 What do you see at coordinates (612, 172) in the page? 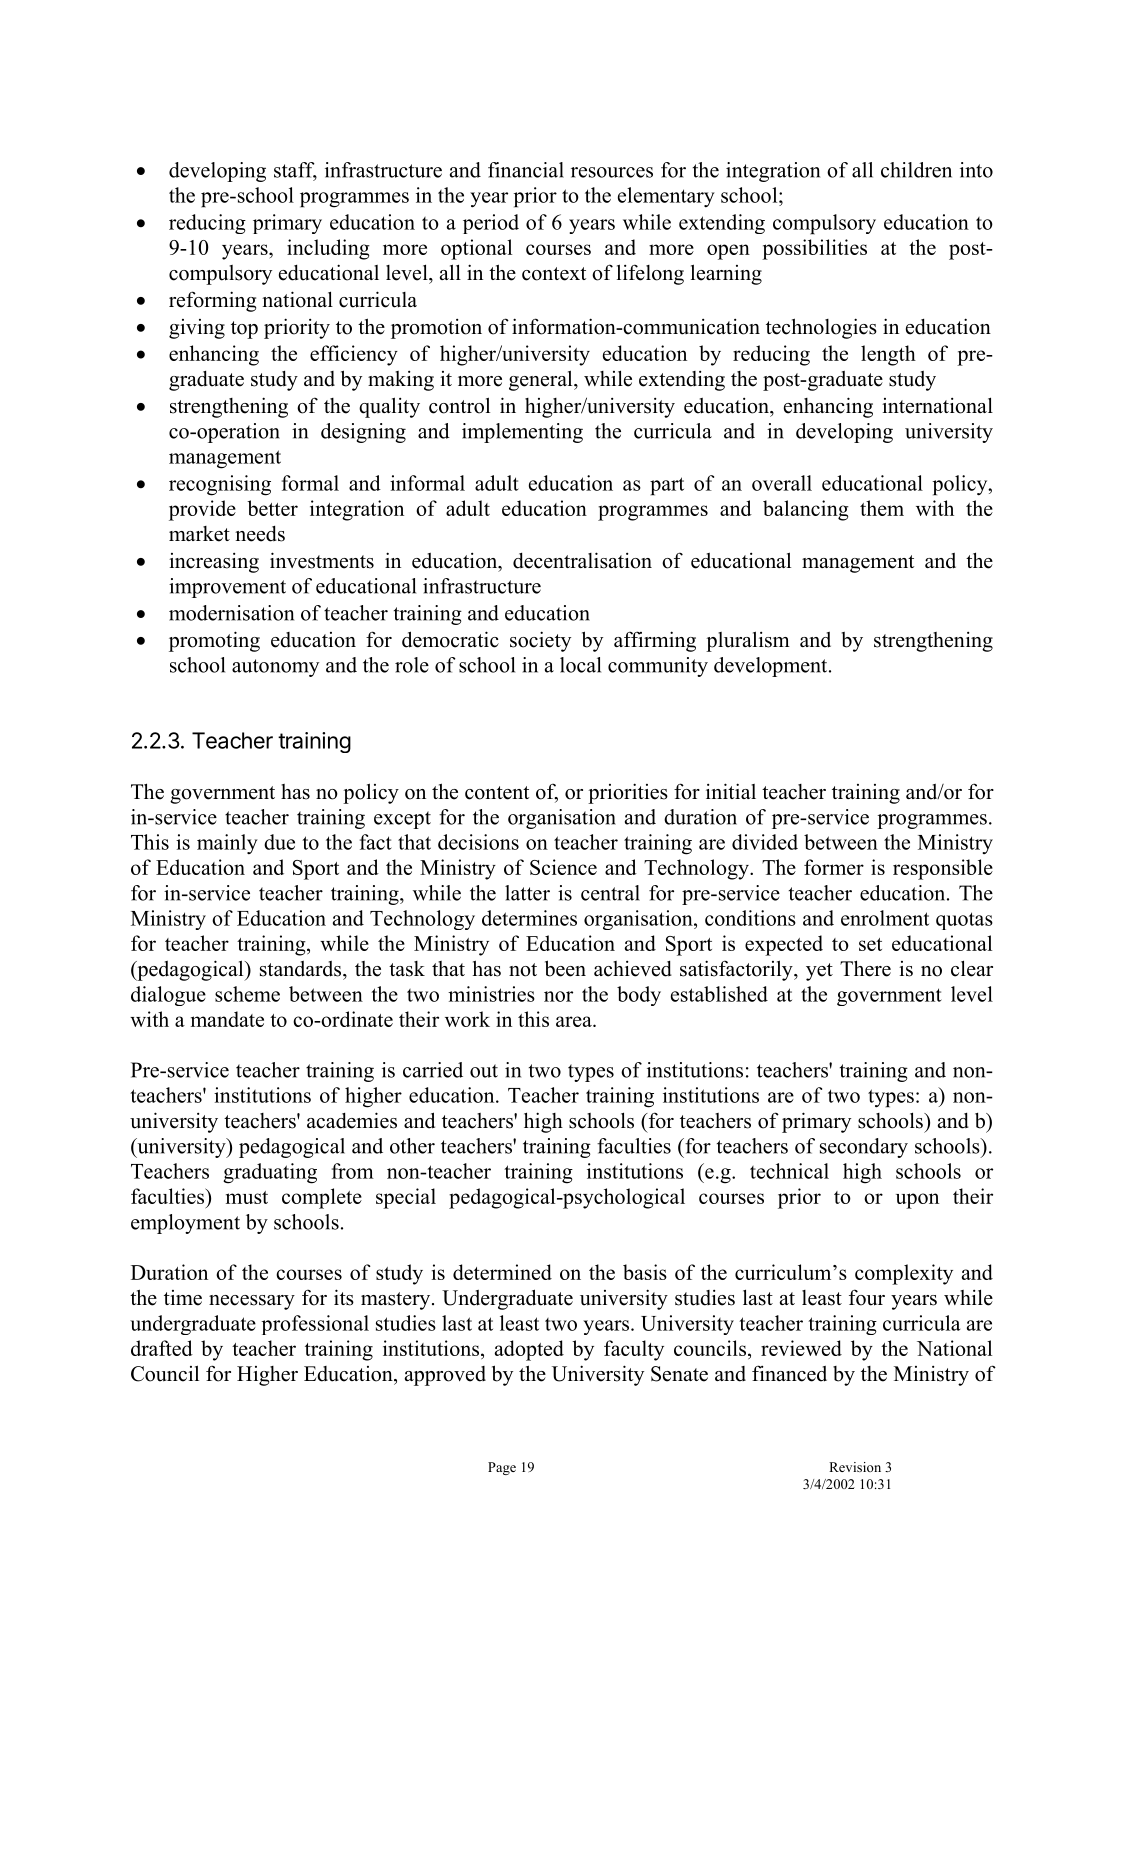
I see `resources` at bounding box center [612, 172].
